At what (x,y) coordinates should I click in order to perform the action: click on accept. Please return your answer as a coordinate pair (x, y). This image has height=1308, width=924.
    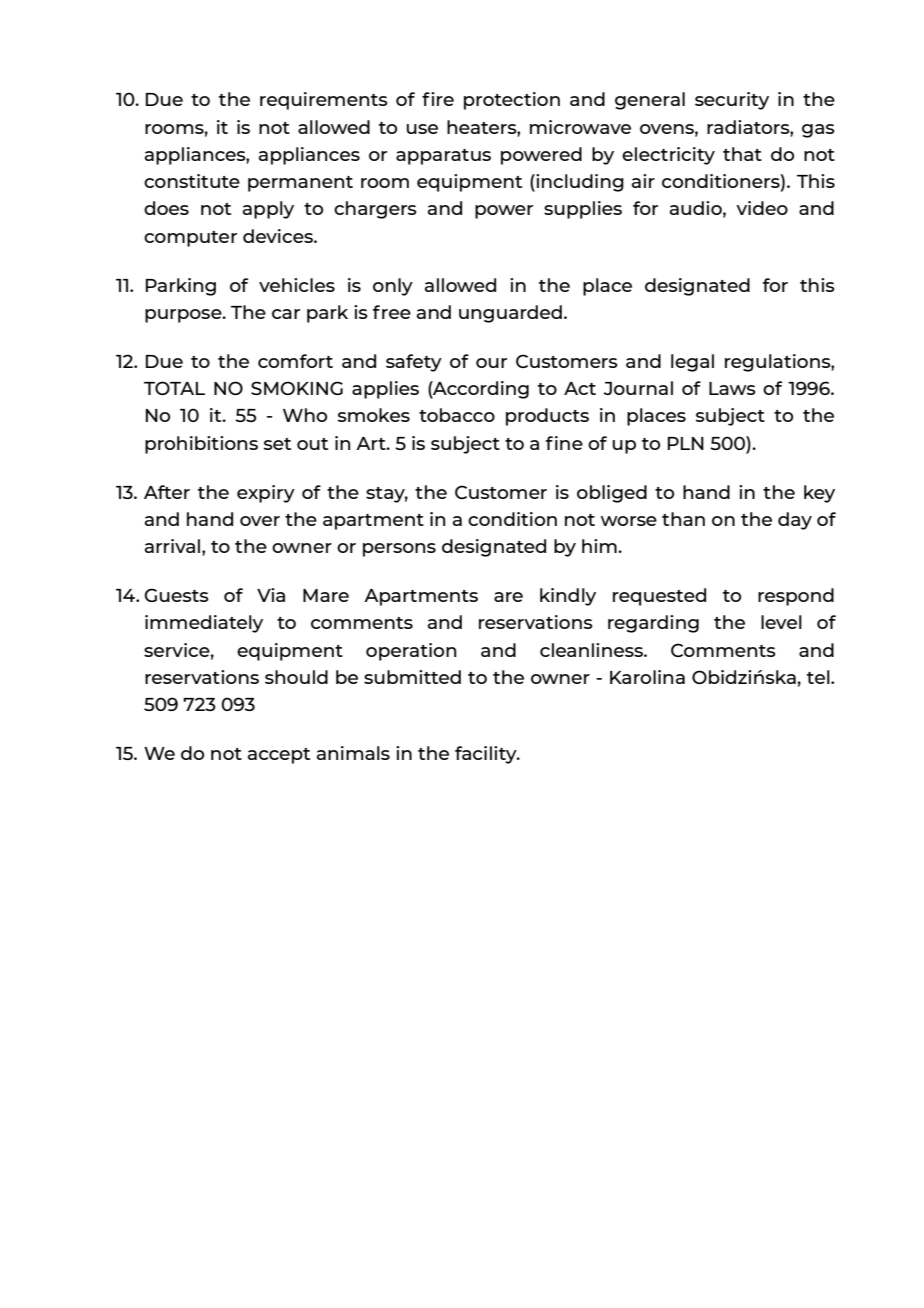
    Looking at the image, I should click on (279, 756).
